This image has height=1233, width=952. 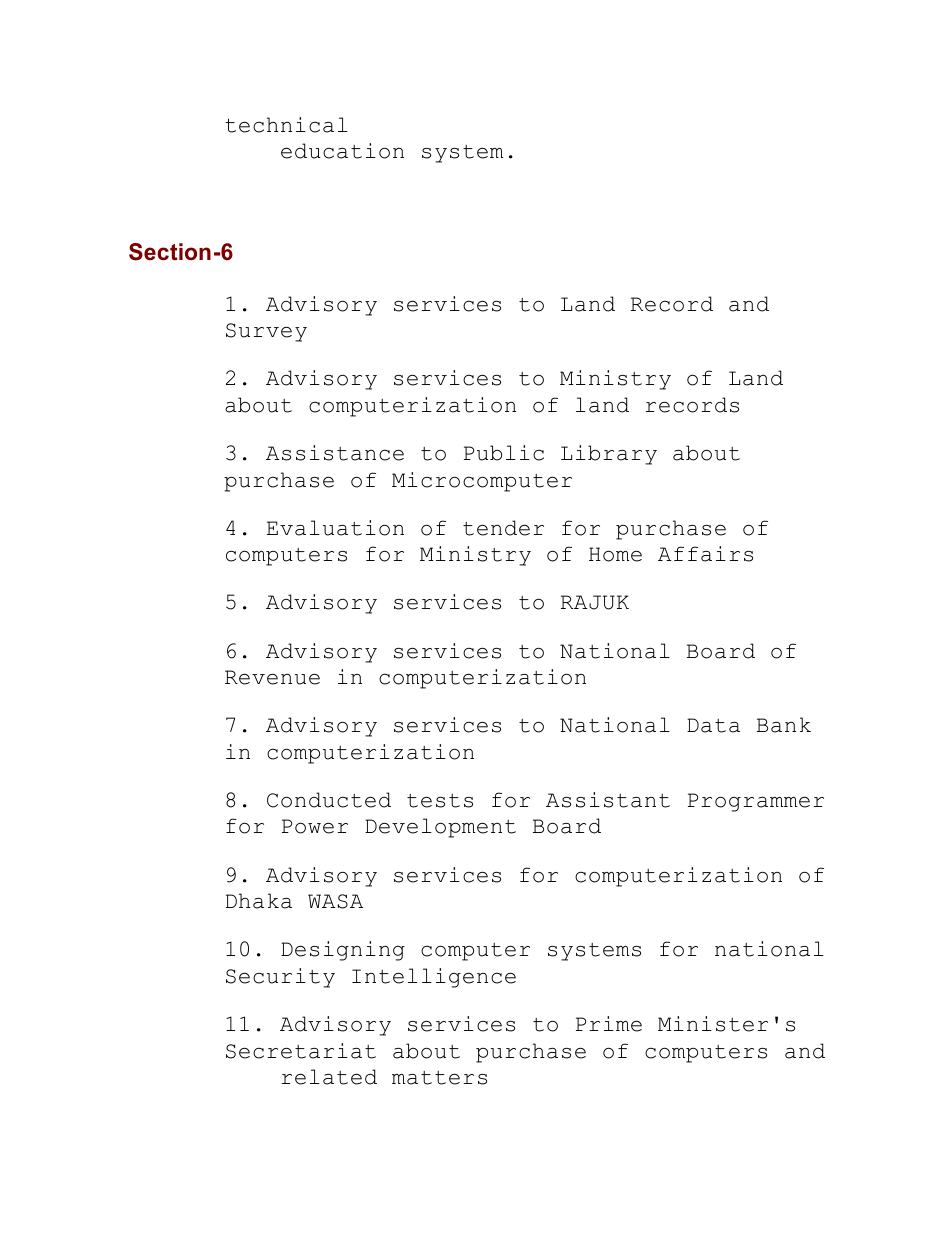 What do you see at coordinates (301, 1051) in the image?
I see `Secretariat` at bounding box center [301, 1051].
